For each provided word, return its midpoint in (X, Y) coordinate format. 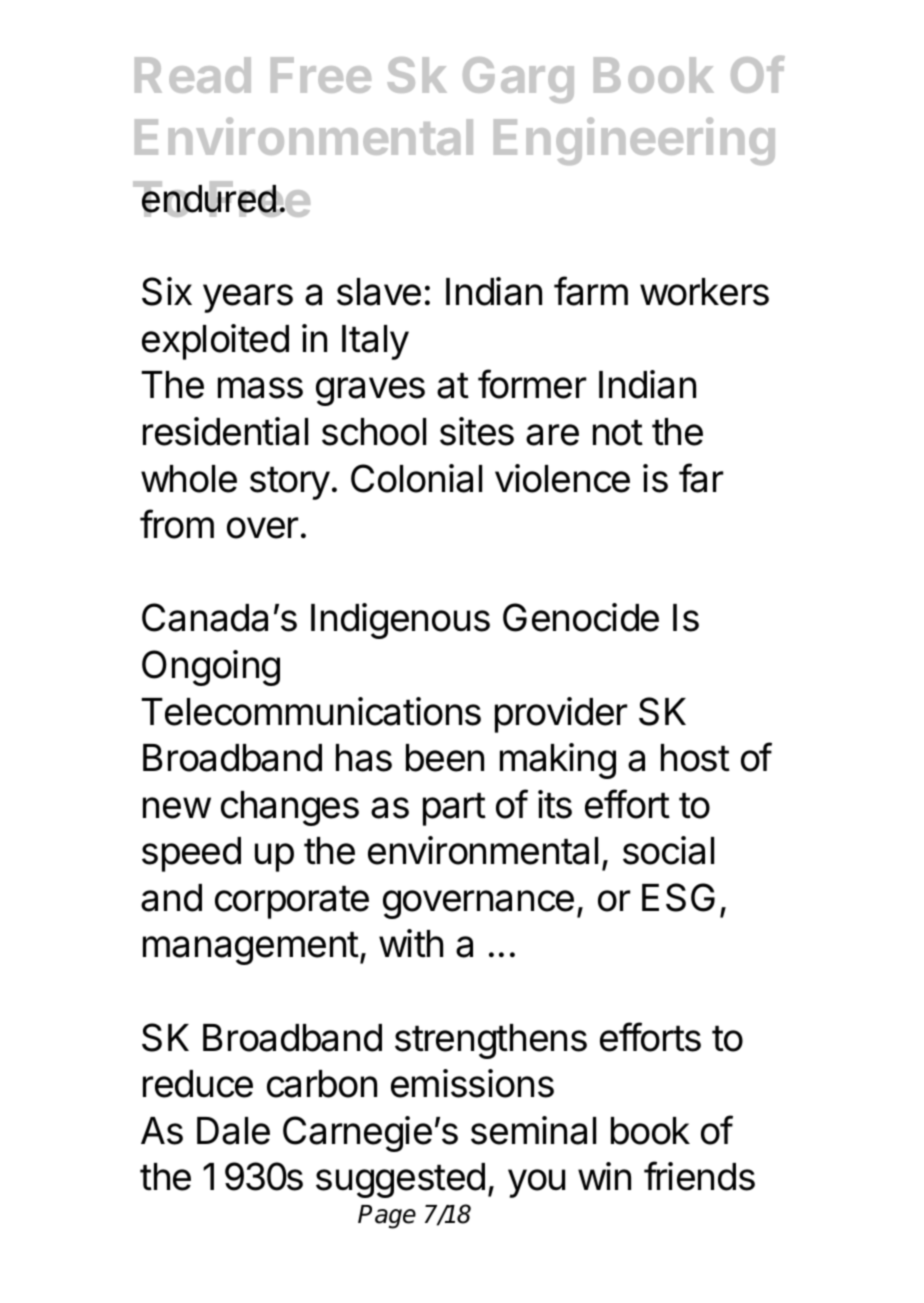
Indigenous (400, 621)
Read (193, 75)
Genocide (581, 617)
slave (379, 292)
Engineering (634, 141)
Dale (233, 1131)
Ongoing (211, 668)
